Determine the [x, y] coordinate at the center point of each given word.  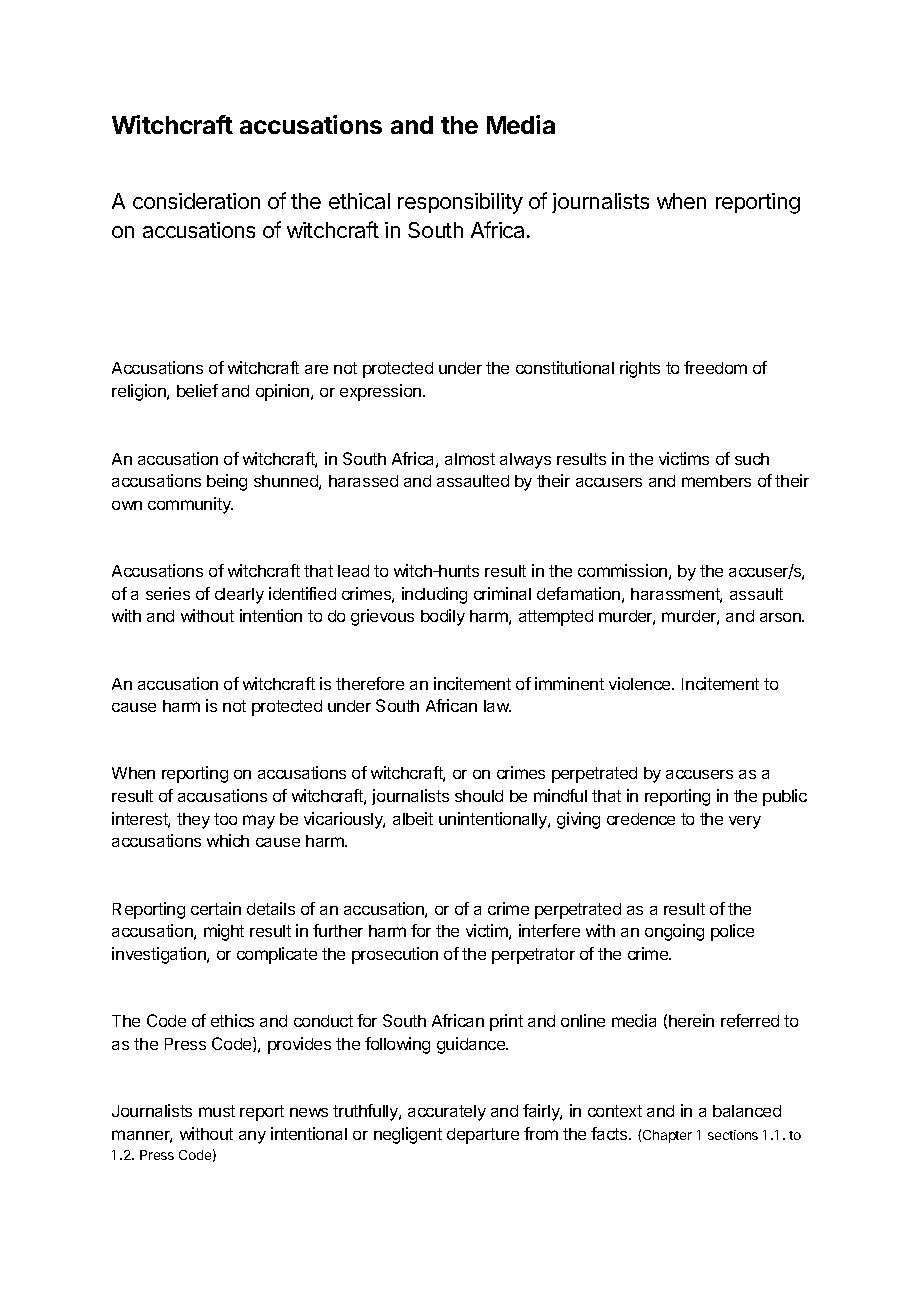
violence [641, 683]
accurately [447, 1113]
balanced [747, 1111]
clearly [239, 596]
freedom [715, 367]
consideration [196, 201]
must [217, 1111]
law [497, 706]
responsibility [460, 203]
